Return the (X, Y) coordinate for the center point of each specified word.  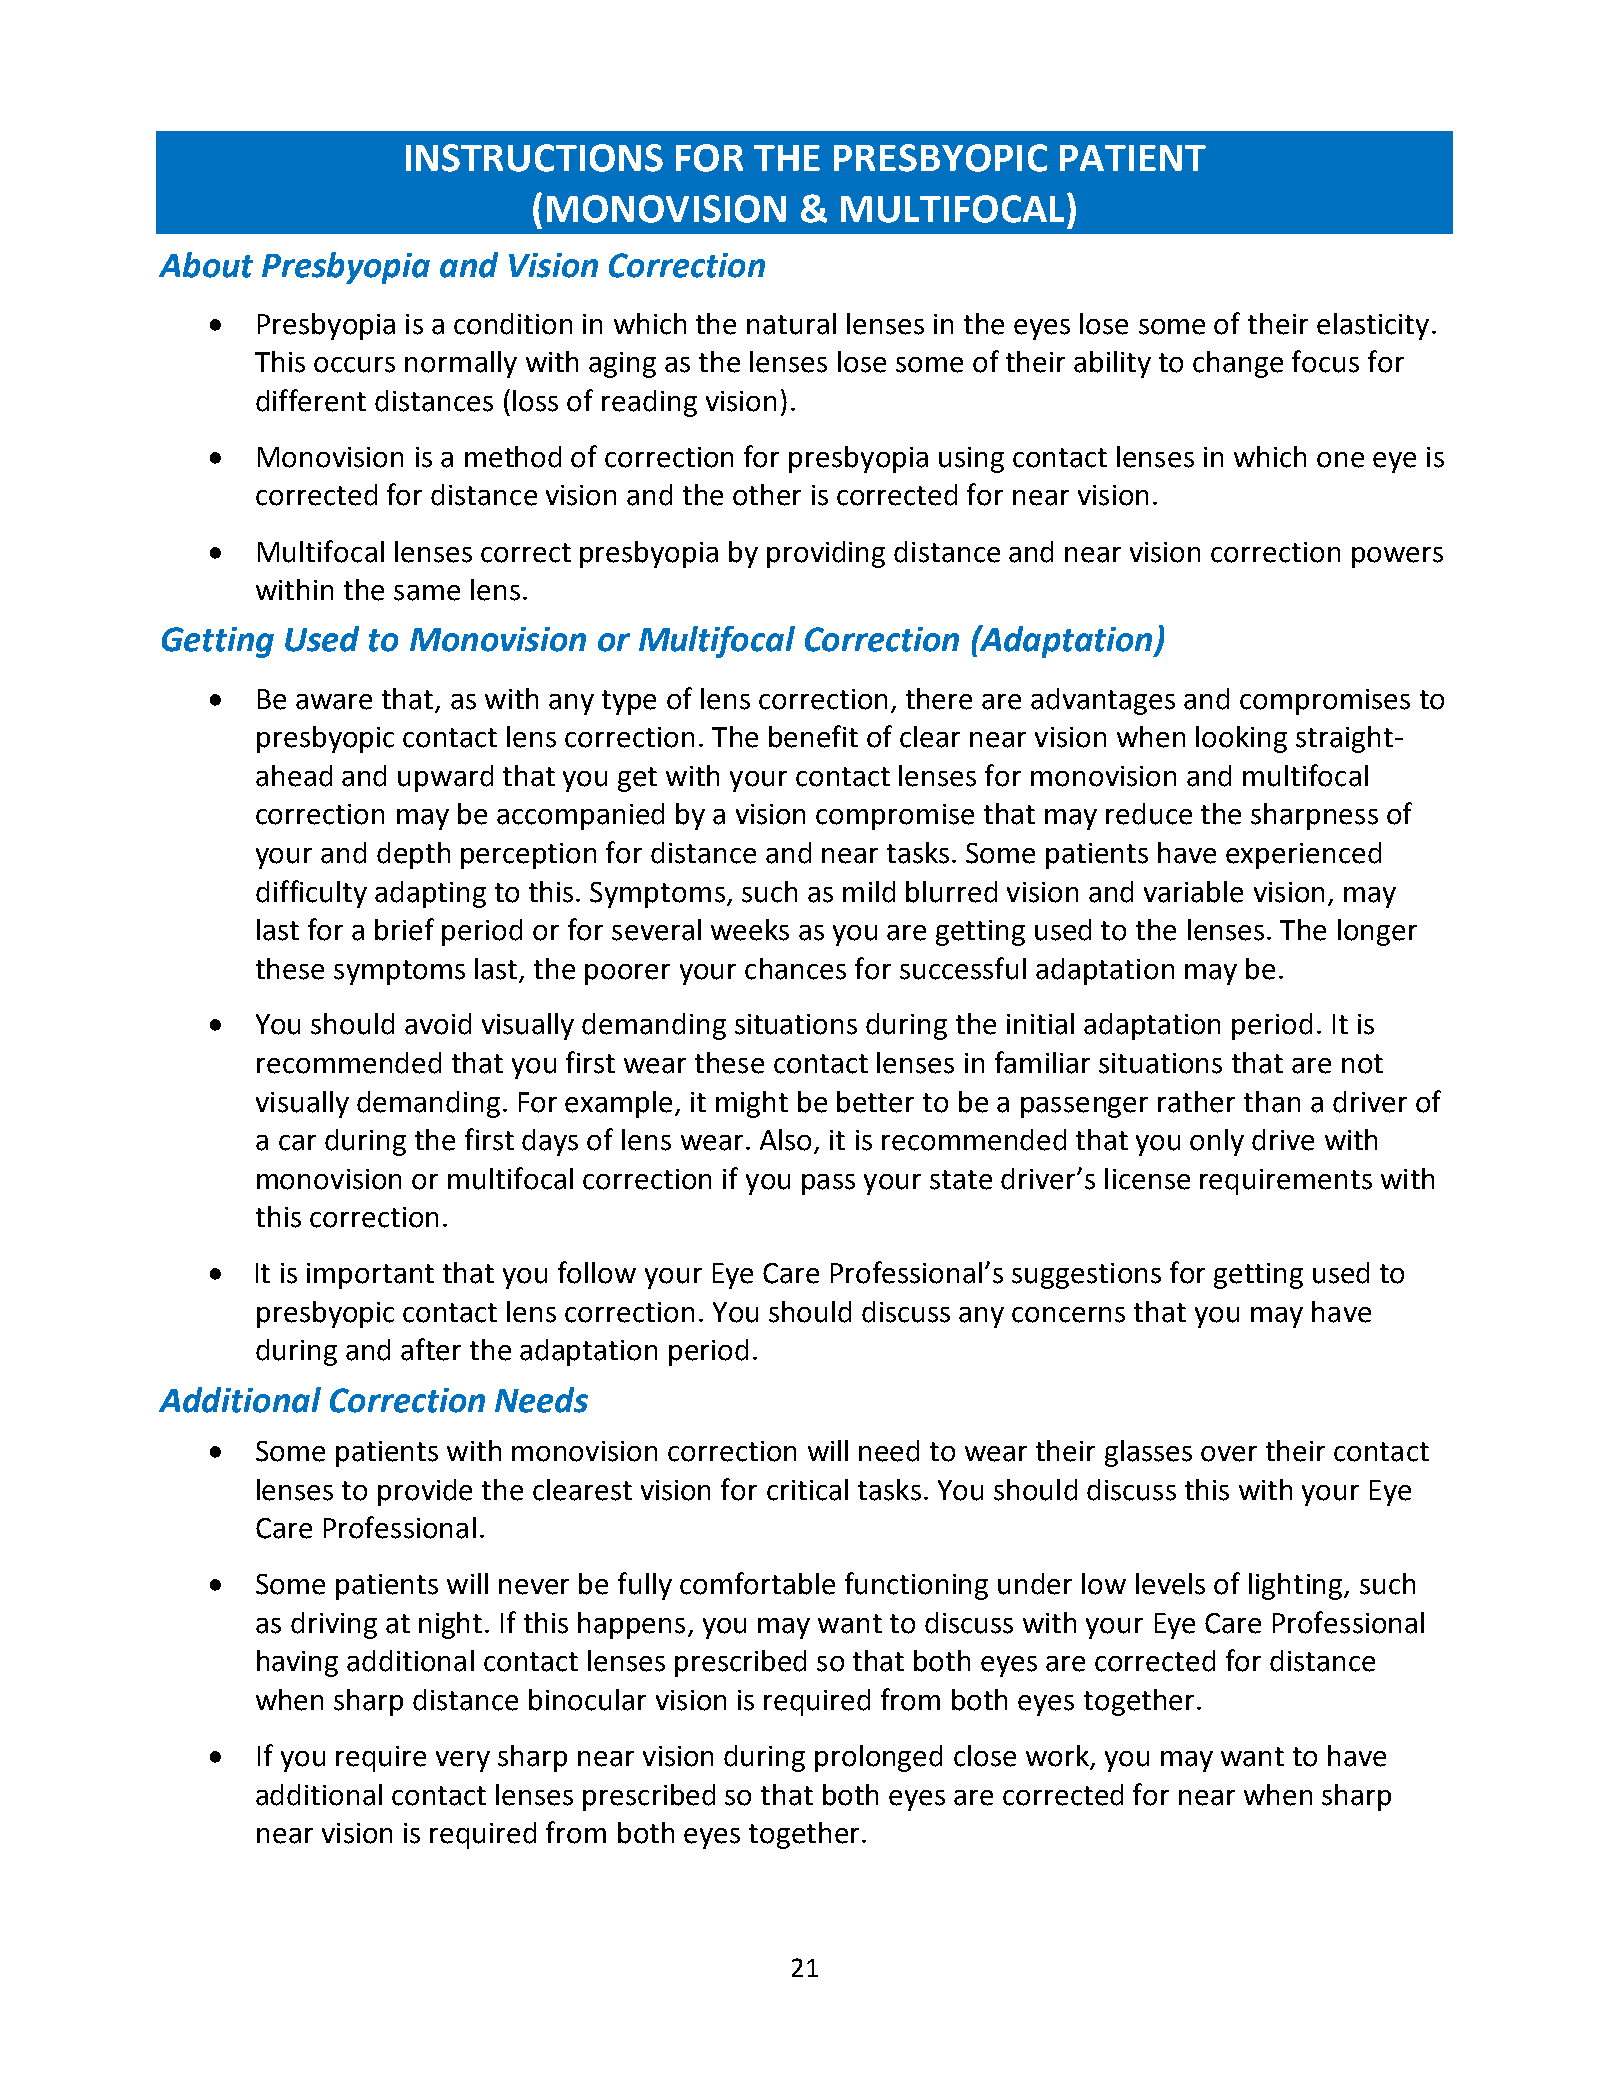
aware (334, 702)
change (1238, 364)
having (297, 1663)
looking (1241, 739)
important (370, 1276)
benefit (813, 736)
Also (787, 1141)
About (206, 265)
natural (791, 324)
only (1217, 1142)
